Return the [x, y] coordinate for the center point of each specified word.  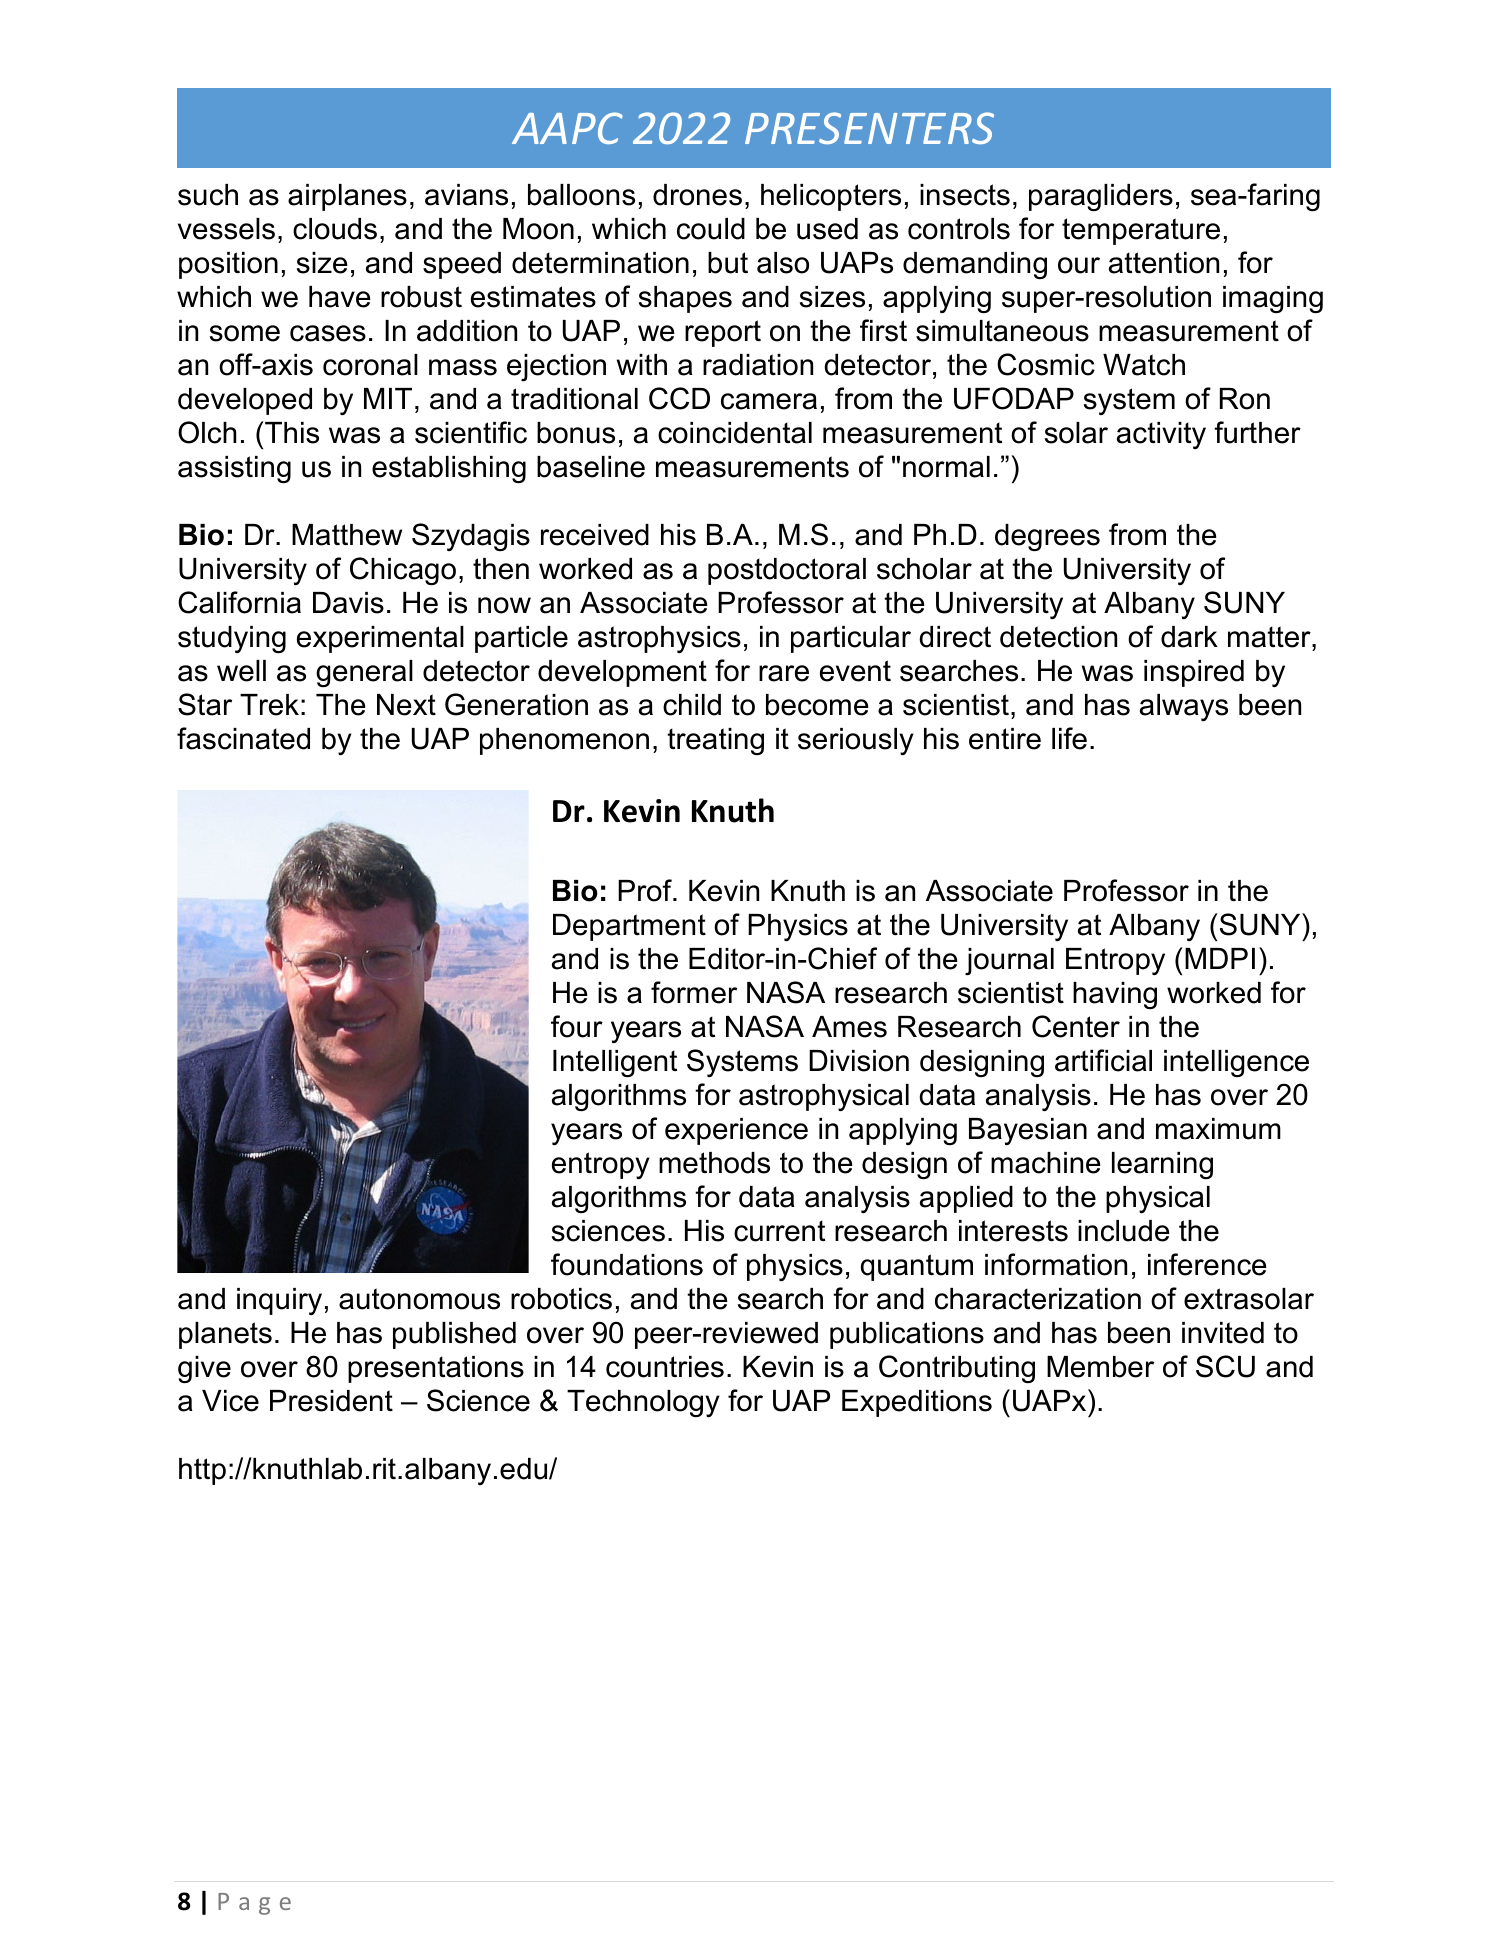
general [364, 673]
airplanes [347, 197]
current [779, 1231]
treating [715, 741]
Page [254, 1904]
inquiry [279, 1301]
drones [697, 195]
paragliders [1101, 198]
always [1184, 707]
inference [1207, 1264]
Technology [643, 1403]
